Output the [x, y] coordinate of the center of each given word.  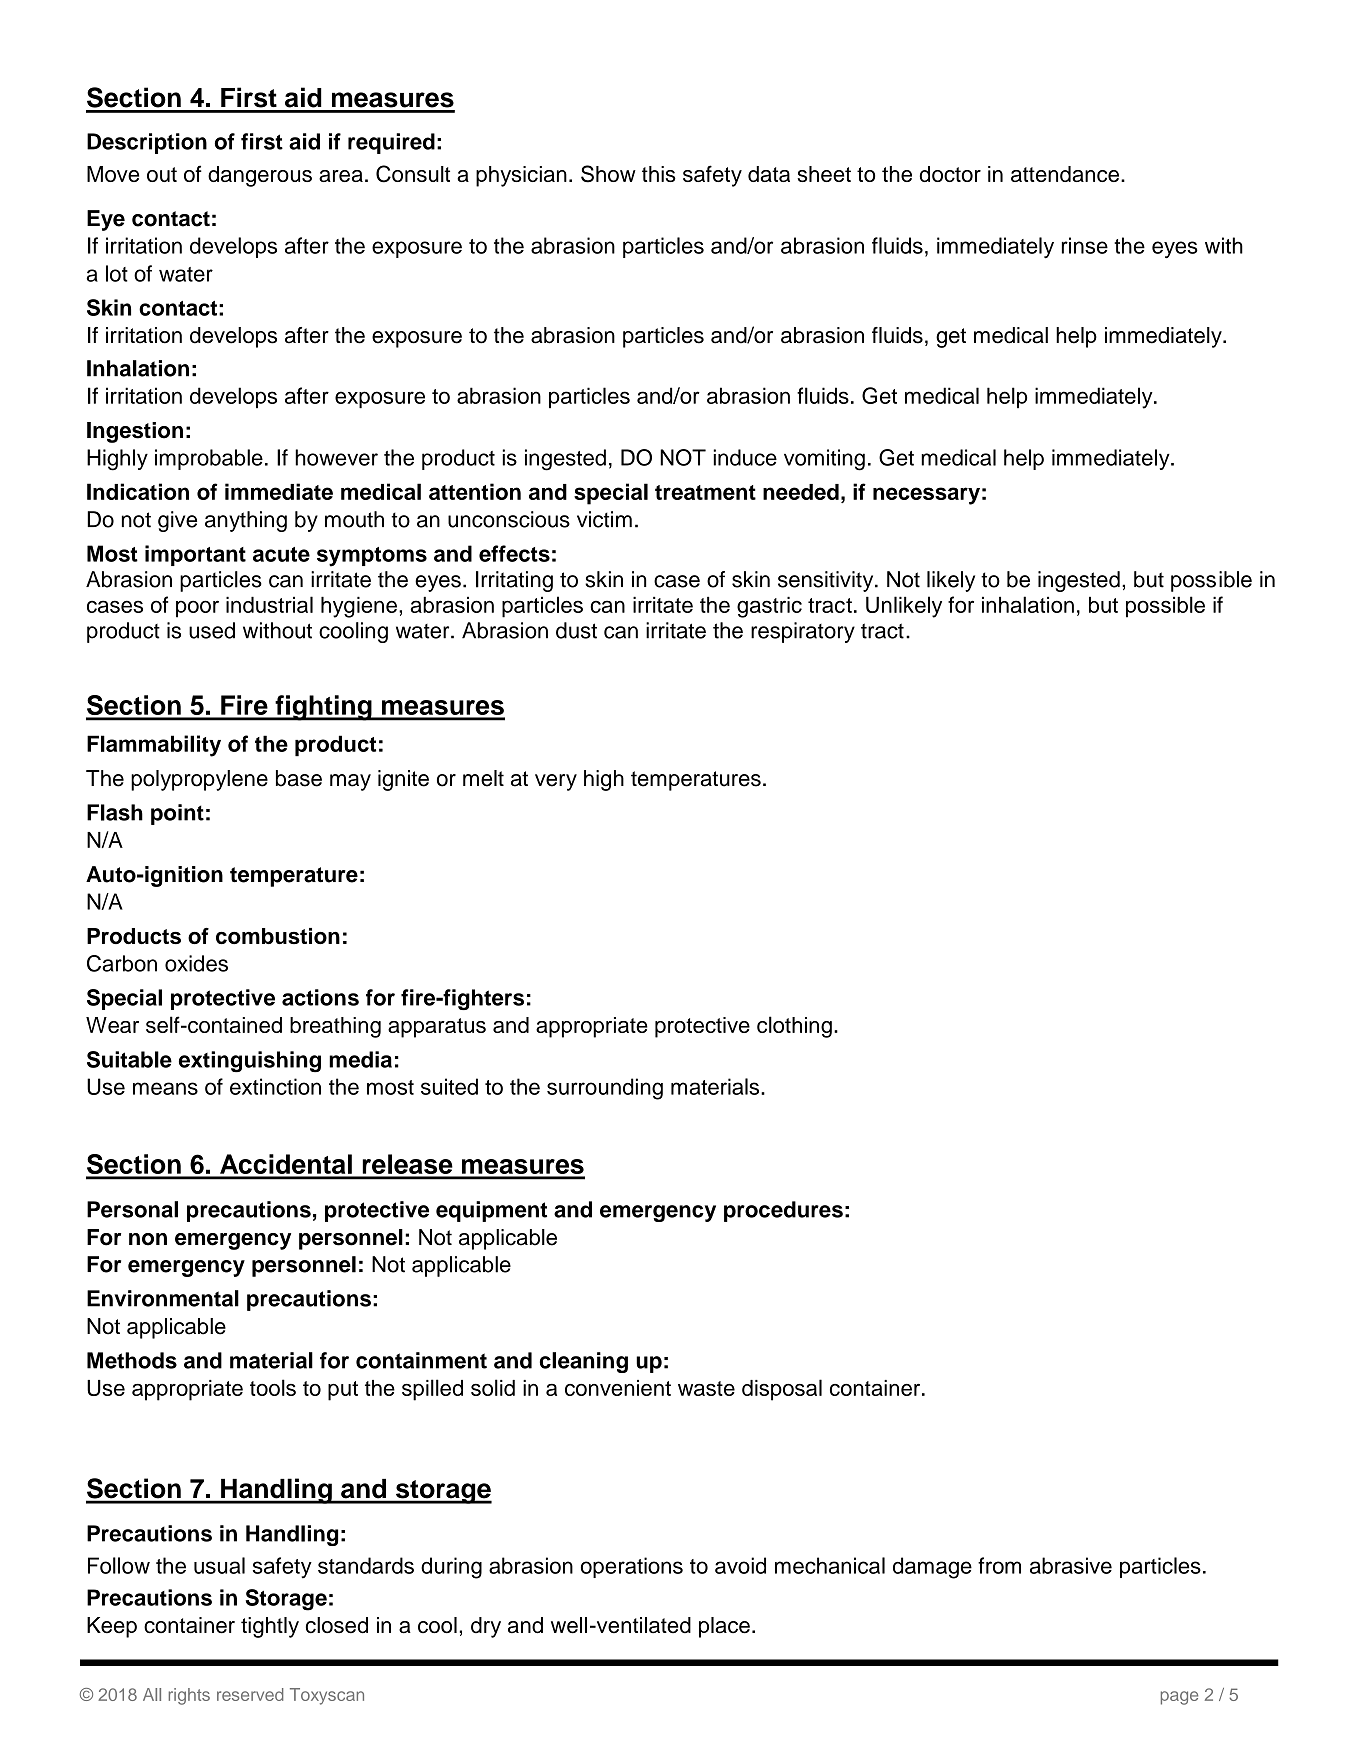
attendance [1065, 174]
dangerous [260, 176]
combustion [278, 936]
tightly [270, 1627]
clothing [794, 1027]
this [659, 174]
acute [281, 554]
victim [604, 519]
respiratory [803, 632]
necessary [926, 496]
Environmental [163, 1298]
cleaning [584, 1362]
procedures [783, 1211]
